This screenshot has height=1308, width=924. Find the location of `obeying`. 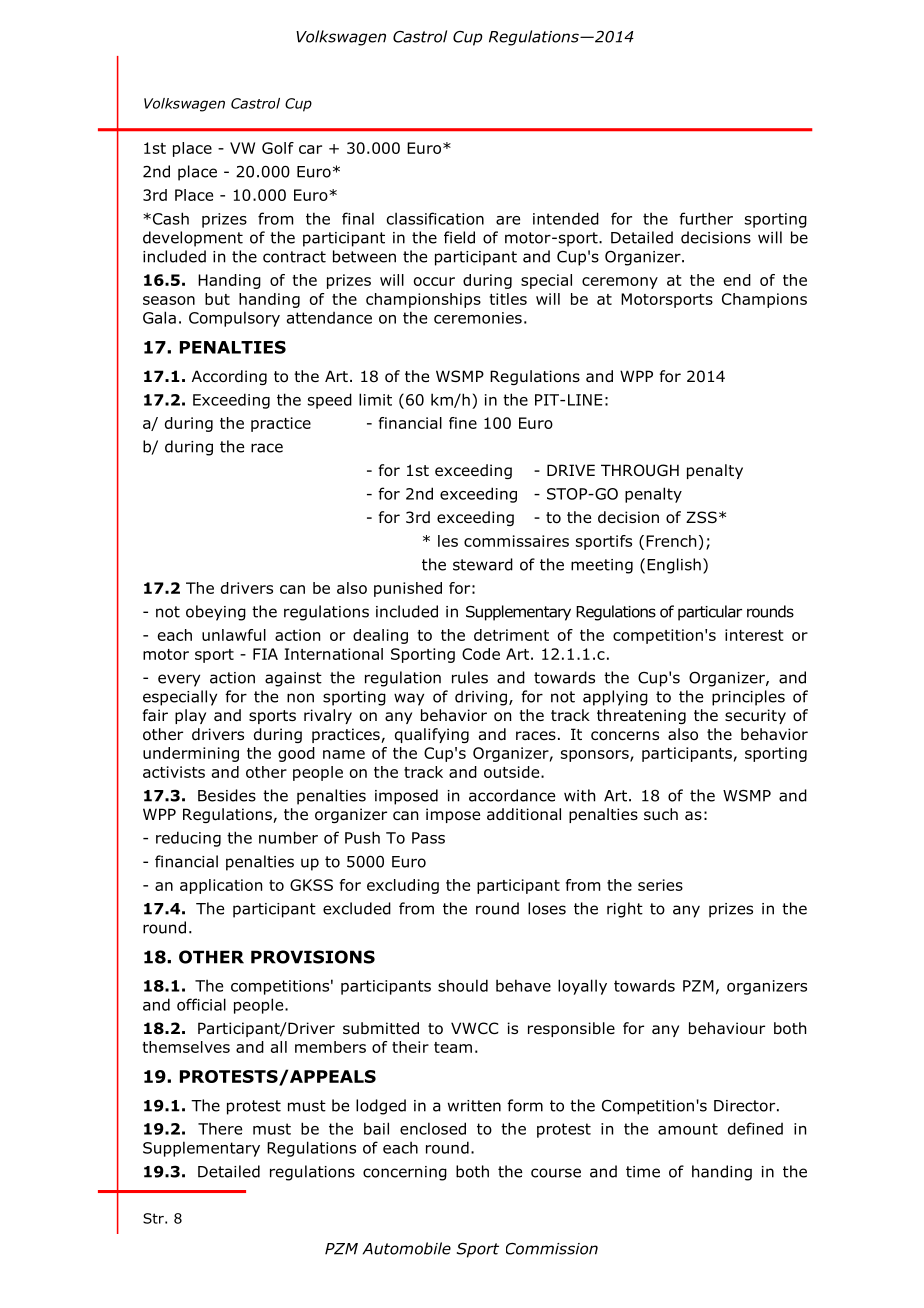

obeying is located at coordinates (216, 613).
